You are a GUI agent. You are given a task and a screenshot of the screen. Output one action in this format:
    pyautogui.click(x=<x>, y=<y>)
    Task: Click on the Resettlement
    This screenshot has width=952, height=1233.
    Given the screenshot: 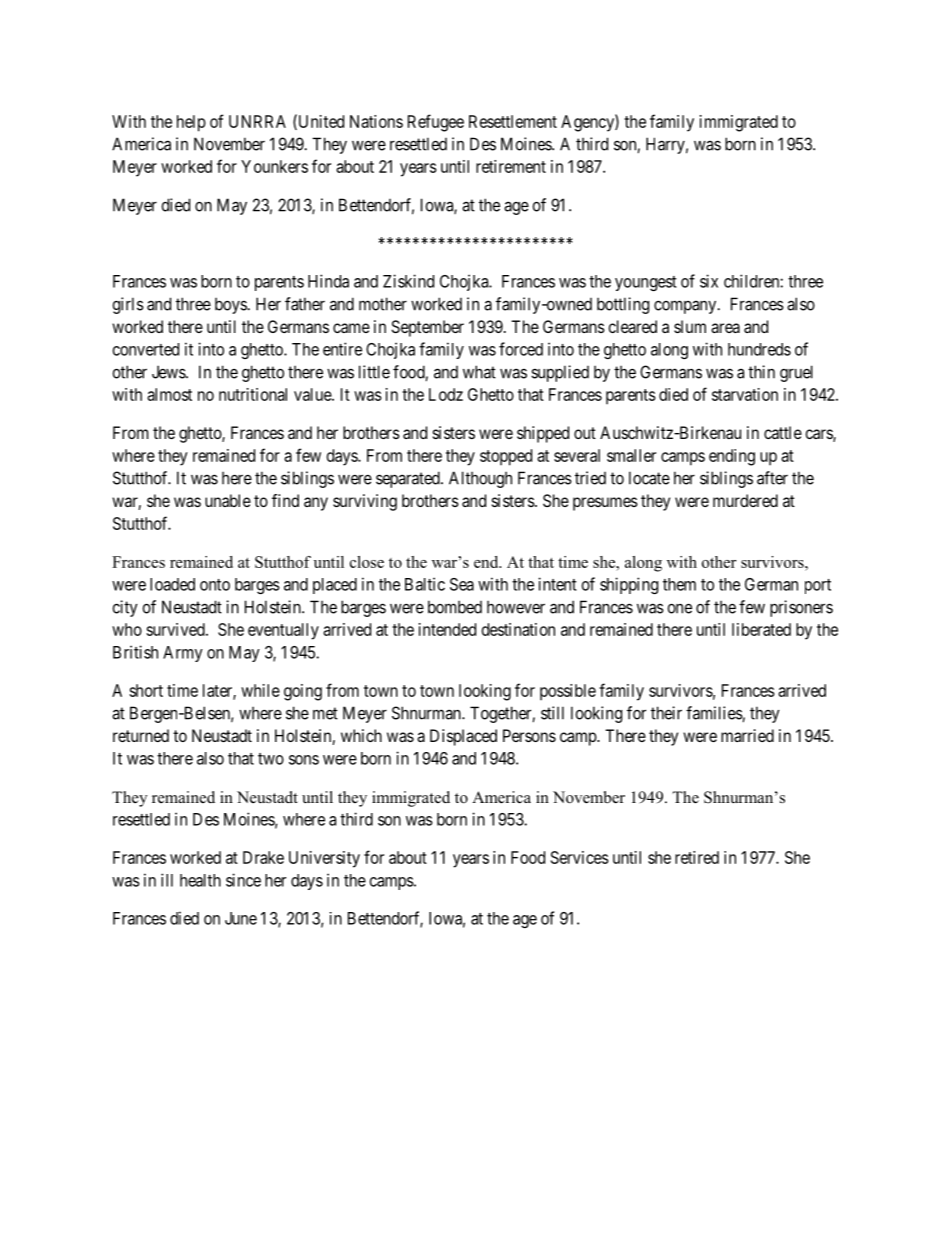 What is the action you would take?
    pyautogui.click(x=513, y=121)
